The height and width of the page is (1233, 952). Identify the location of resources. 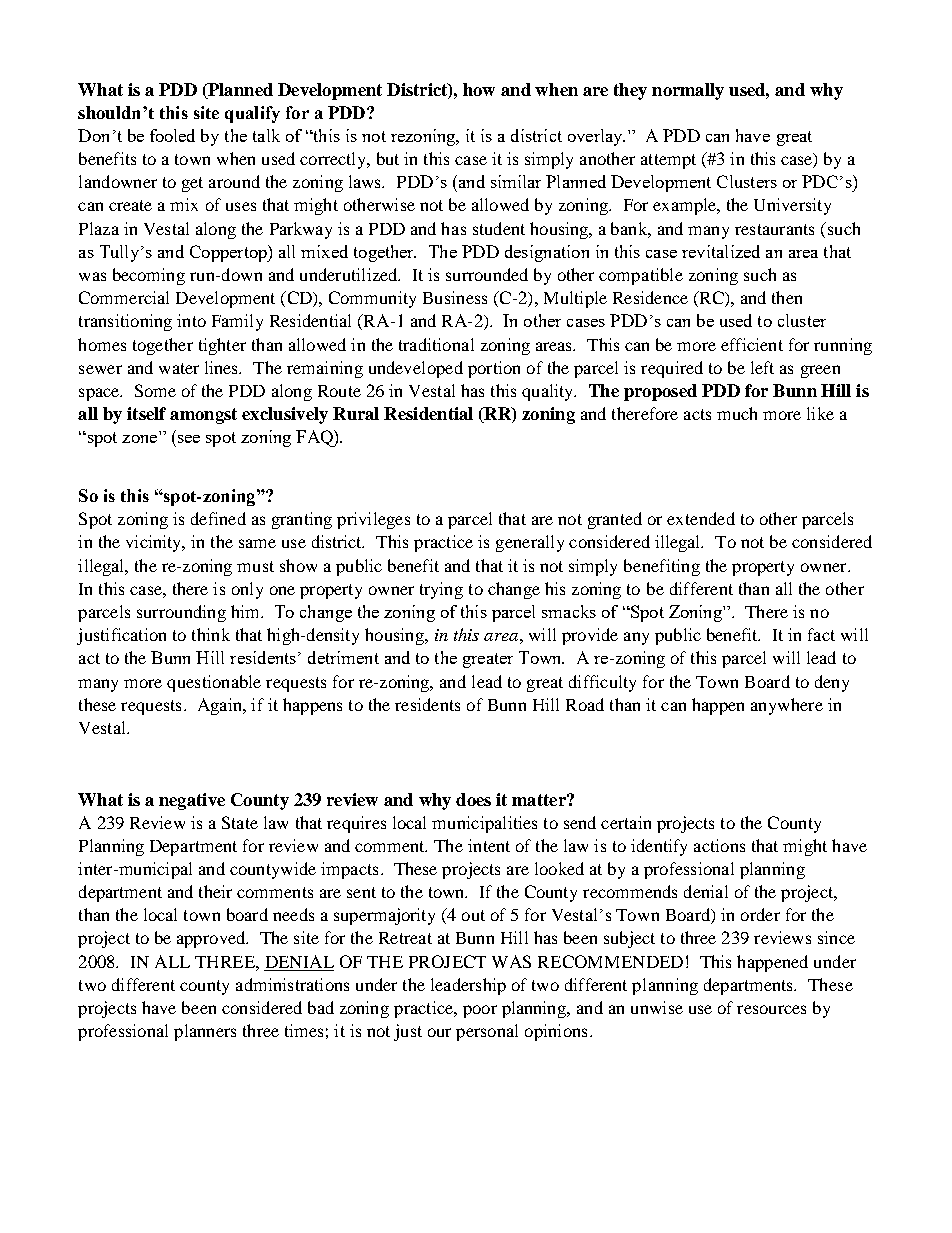
(771, 1009).
